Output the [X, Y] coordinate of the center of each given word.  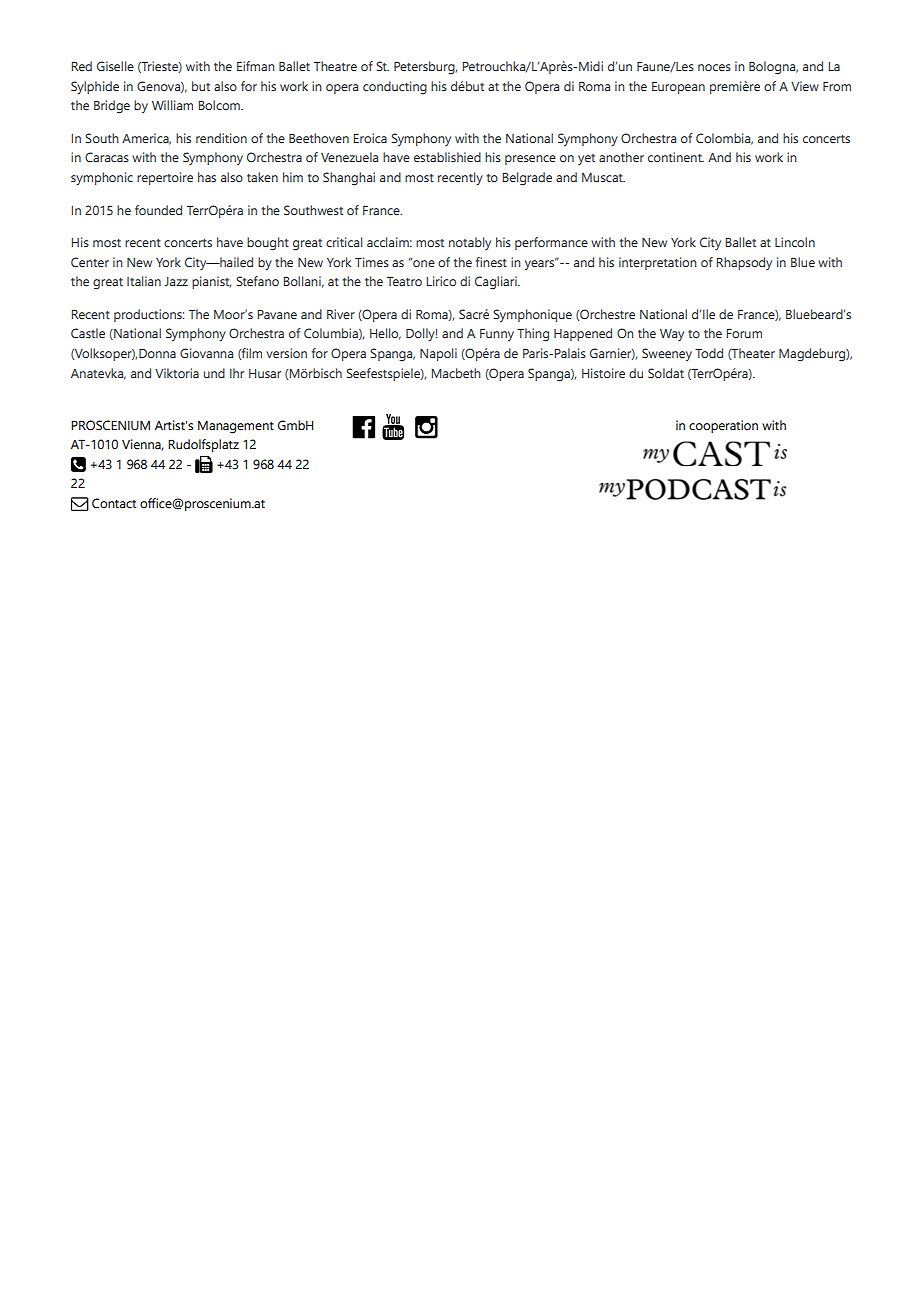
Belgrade [527, 179]
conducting [395, 88]
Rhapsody [744, 263]
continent [676, 157]
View [805, 86]
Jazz [176, 281]
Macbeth [456, 373]
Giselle [115, 66]
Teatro [404, 281]
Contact [114, 503]
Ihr [237, 373]
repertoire [165, 178]
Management [236, 427]
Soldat [666, 373]
